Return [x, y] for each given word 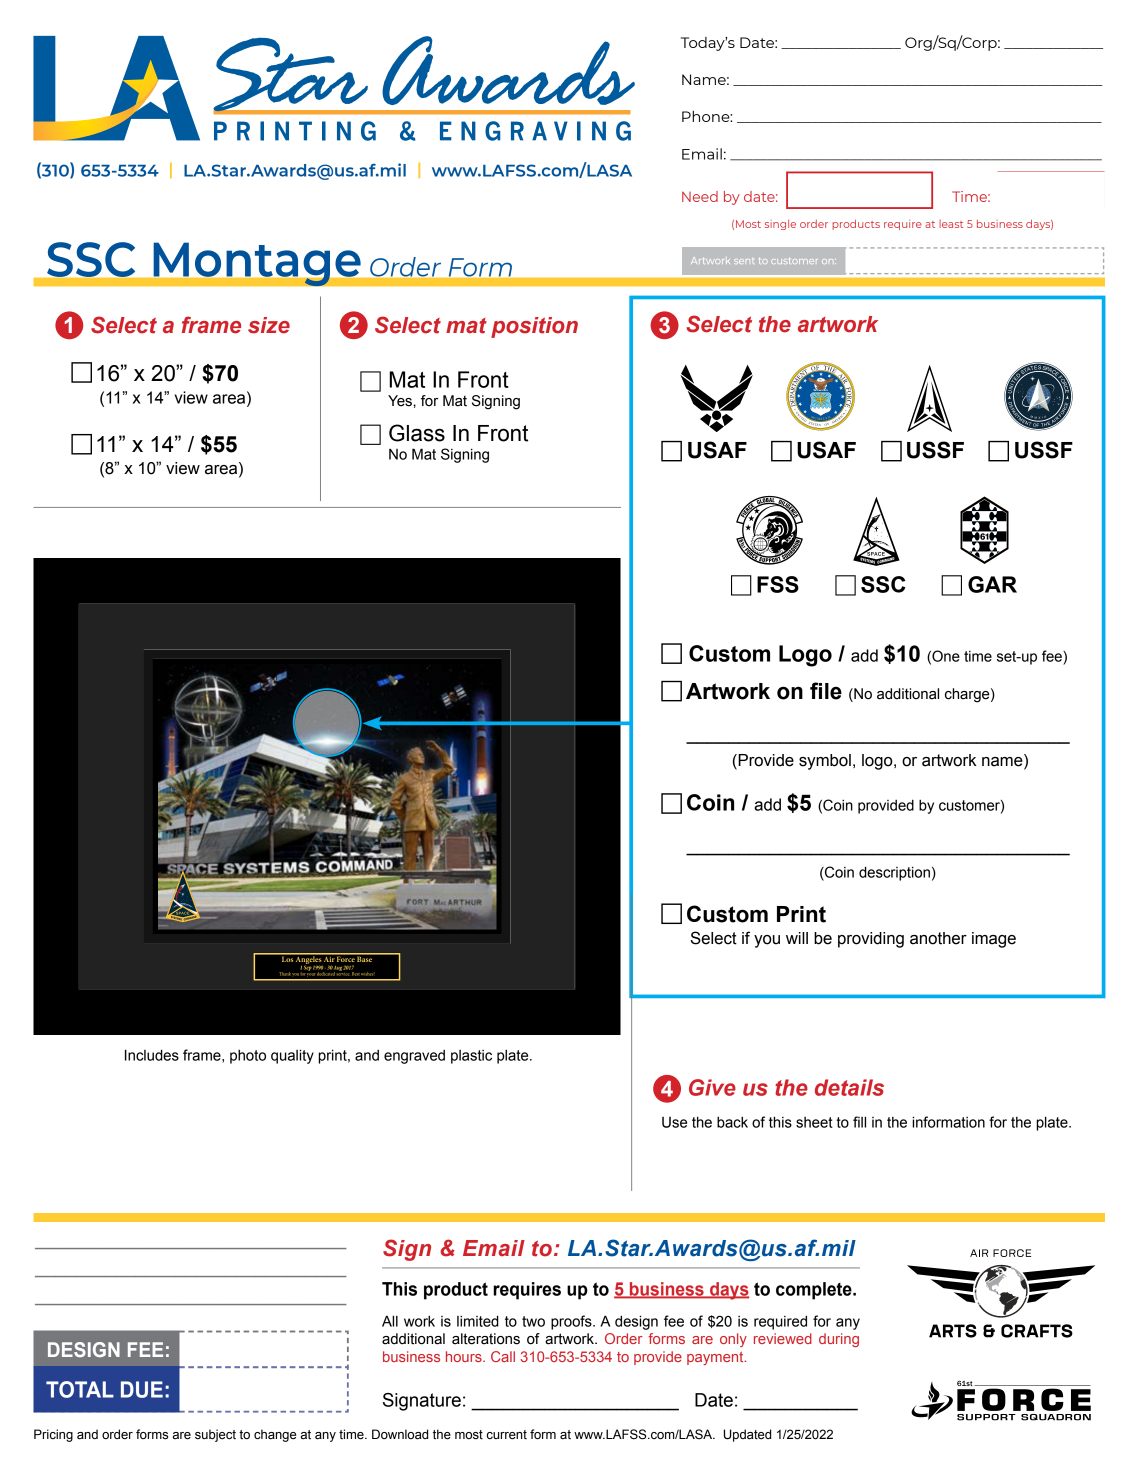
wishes [368, 974]
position [534, 327]
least [951, 224]
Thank [285, 974]
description [894, 873]
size [269, 325]
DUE [142, 1389]
